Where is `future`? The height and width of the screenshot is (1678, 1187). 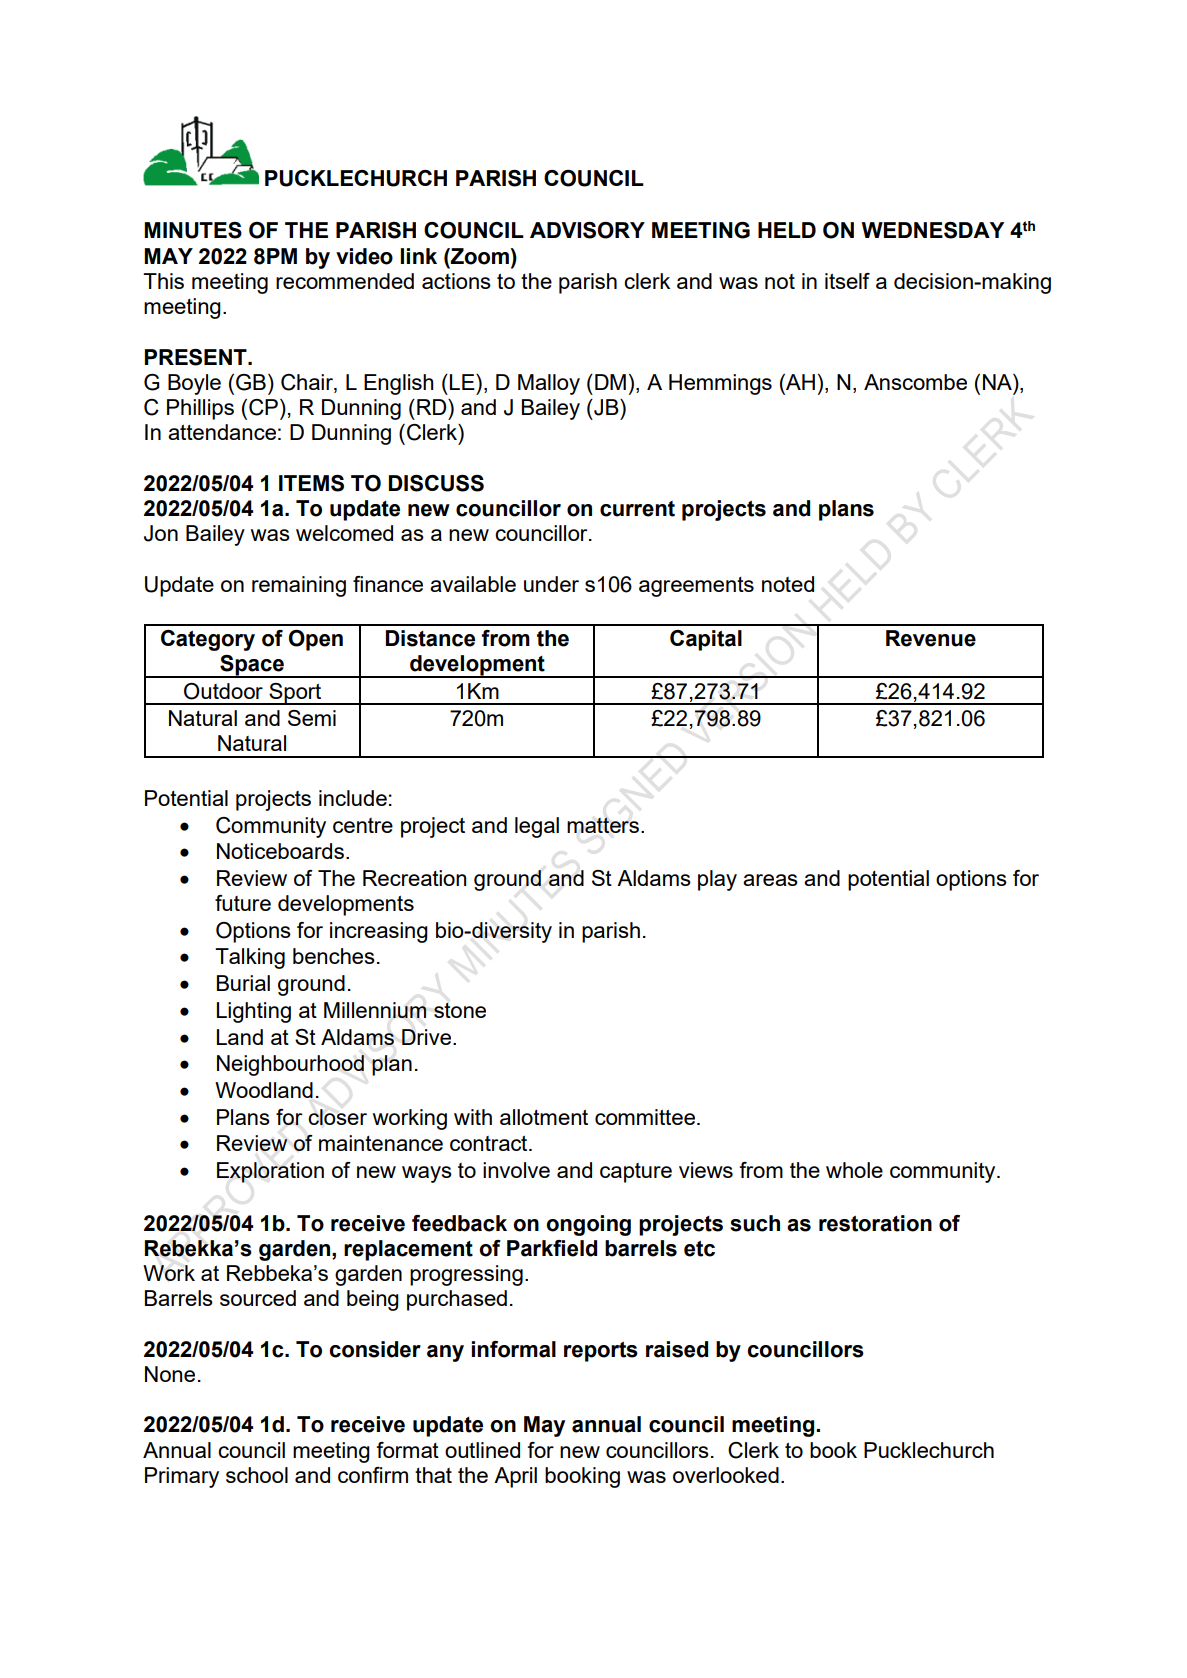 future is located at coordinates (243, 903).
